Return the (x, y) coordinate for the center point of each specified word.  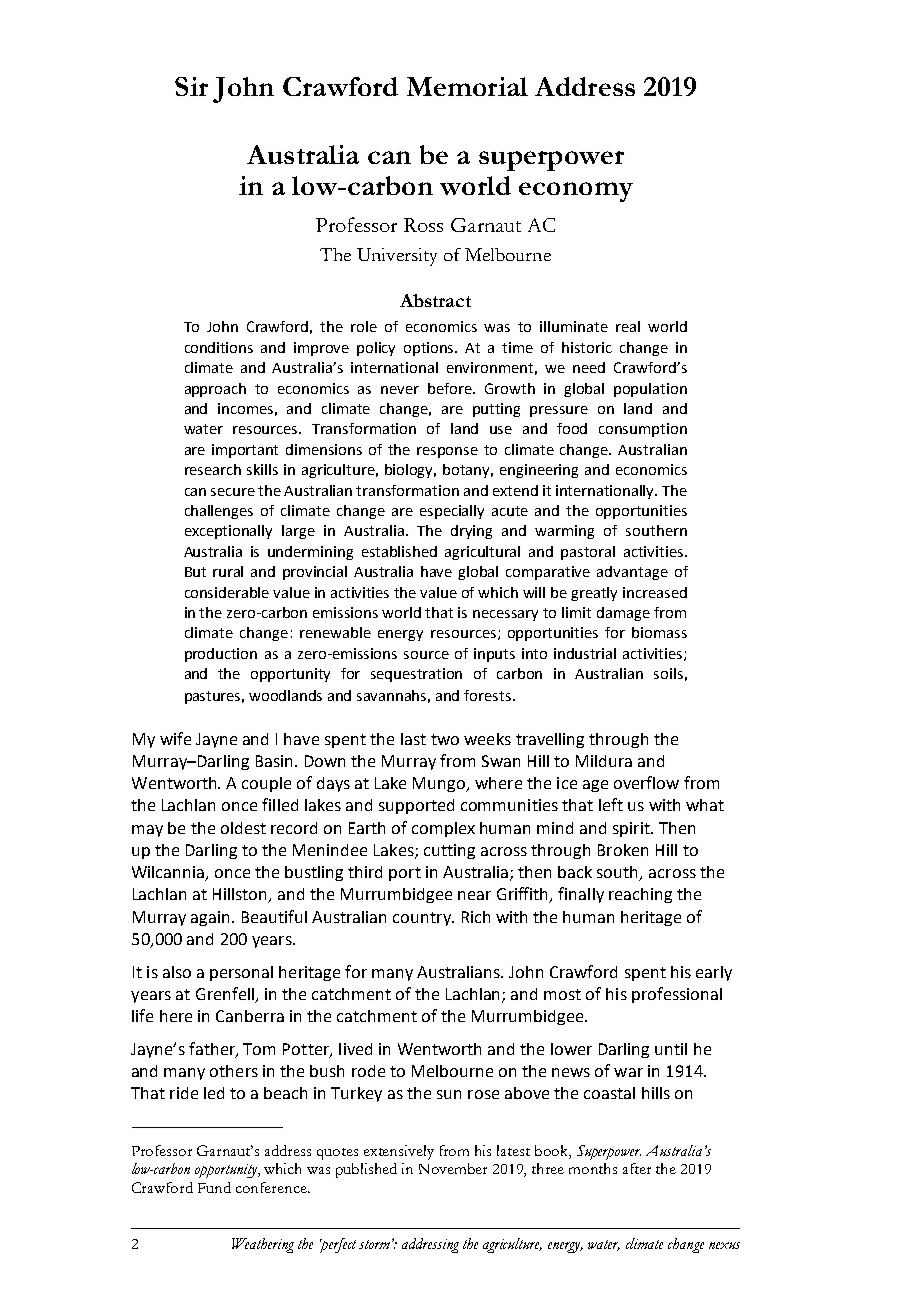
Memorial (467, 86)
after (637, 1168)
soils (668, 673)
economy (576, 192)
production (221, 655)
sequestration (416, 675)
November (453, 1168)
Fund (214, 1187)
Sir (191, 86)
